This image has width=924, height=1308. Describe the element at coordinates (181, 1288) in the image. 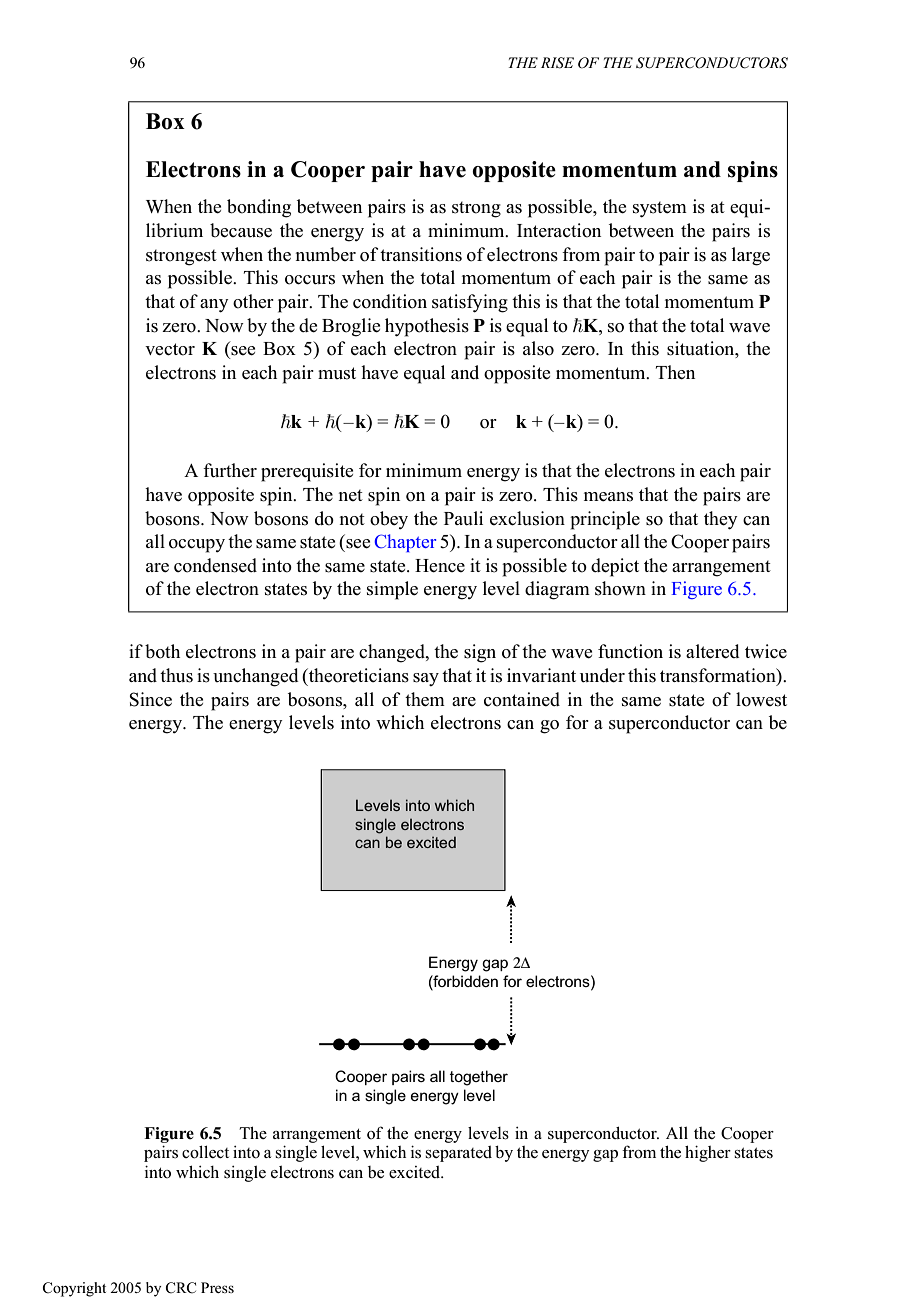

I see `CRC` at that location.
